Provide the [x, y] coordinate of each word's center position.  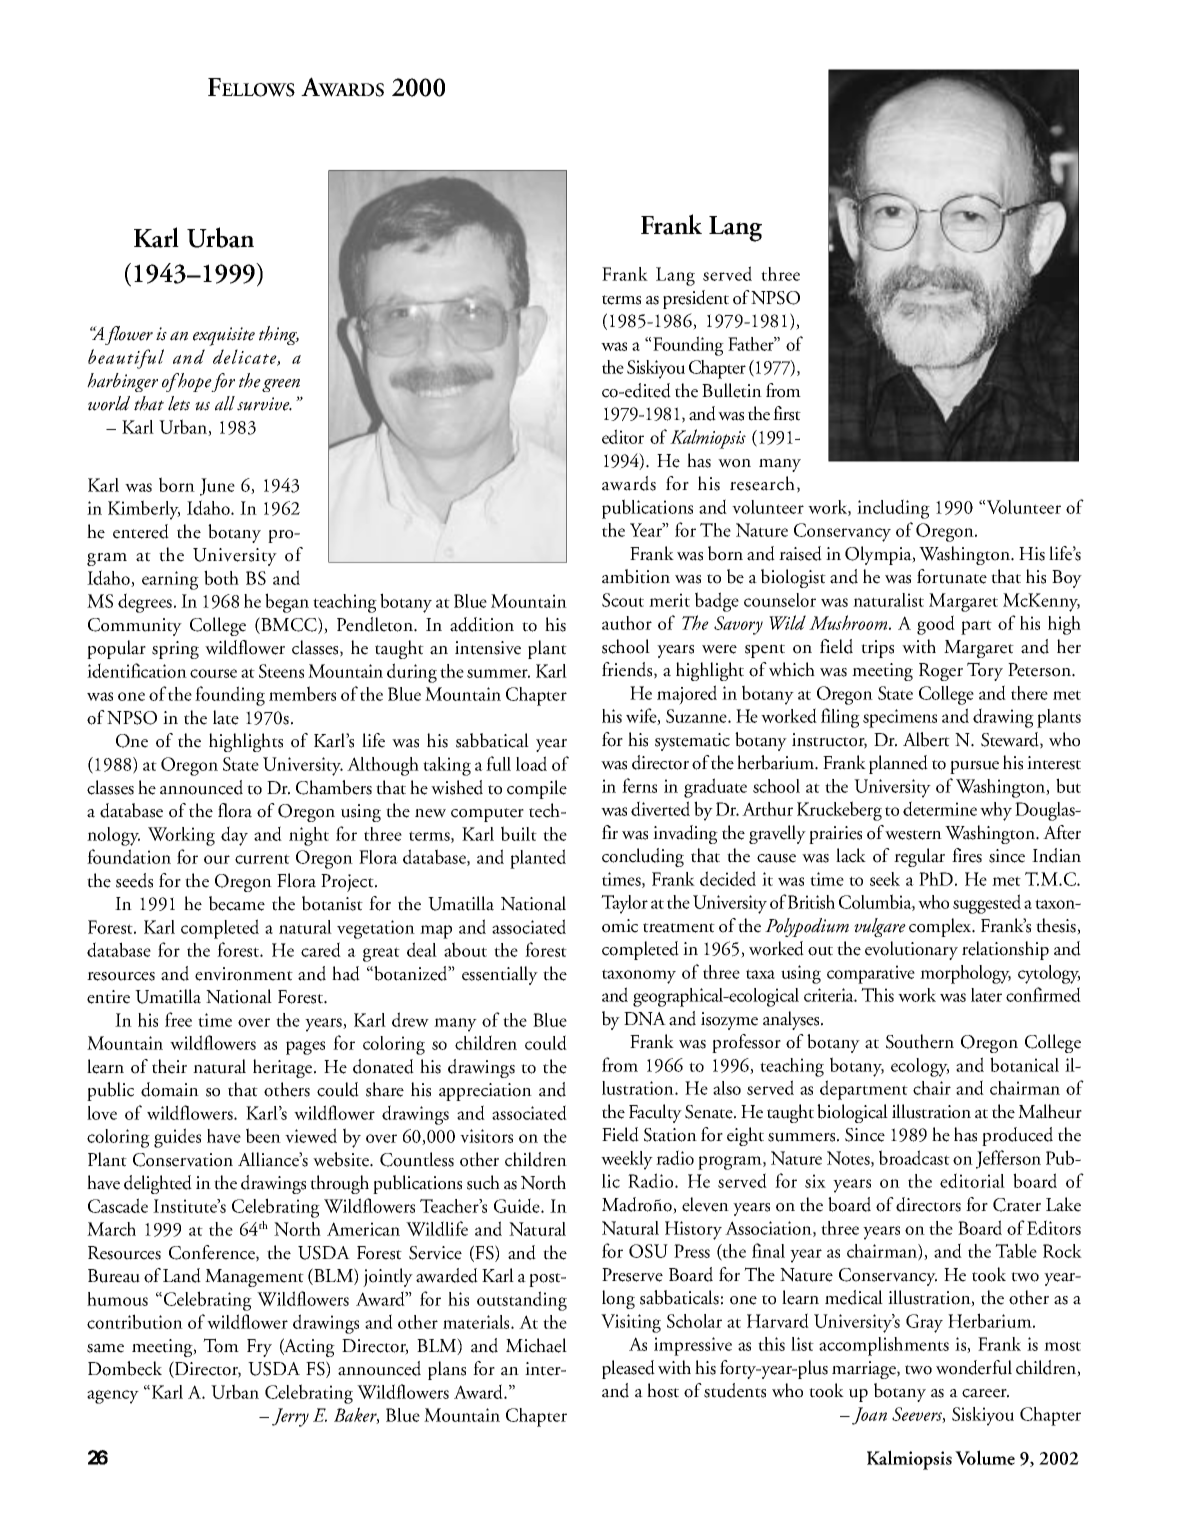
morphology [965, 974]
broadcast [914, 1157]
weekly [627, 1160]
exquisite [224, 336]
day [234, 836]
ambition [636, 576]
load [531, 763]
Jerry [290, 1417]
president [696, 299]
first [787, 413]
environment [244, 974]
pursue [974, 767]
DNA [645, 1019]
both [221, 577]
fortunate [952, 576]
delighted [158, 1184]
